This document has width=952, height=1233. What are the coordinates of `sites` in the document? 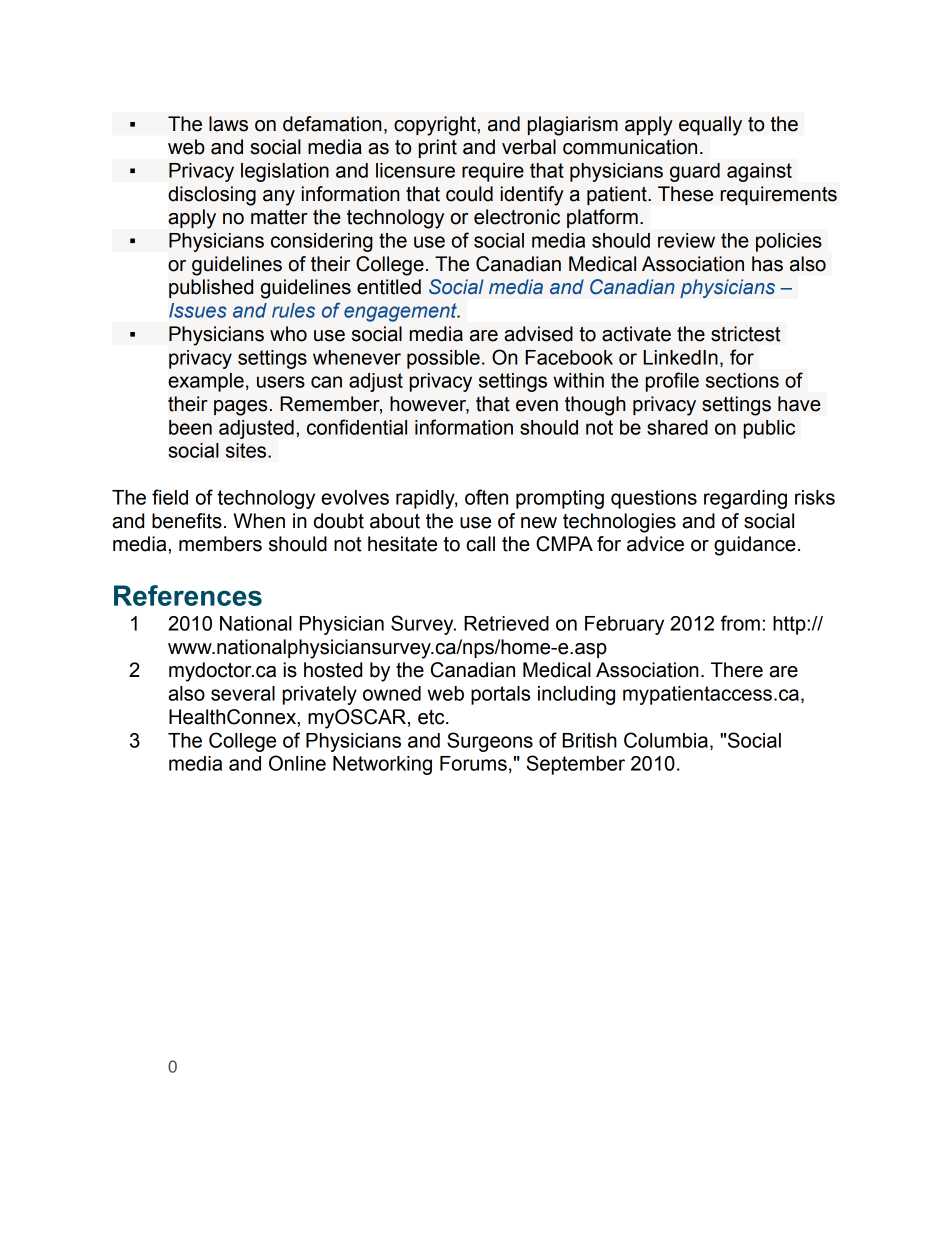 It's located at (247, 450).
